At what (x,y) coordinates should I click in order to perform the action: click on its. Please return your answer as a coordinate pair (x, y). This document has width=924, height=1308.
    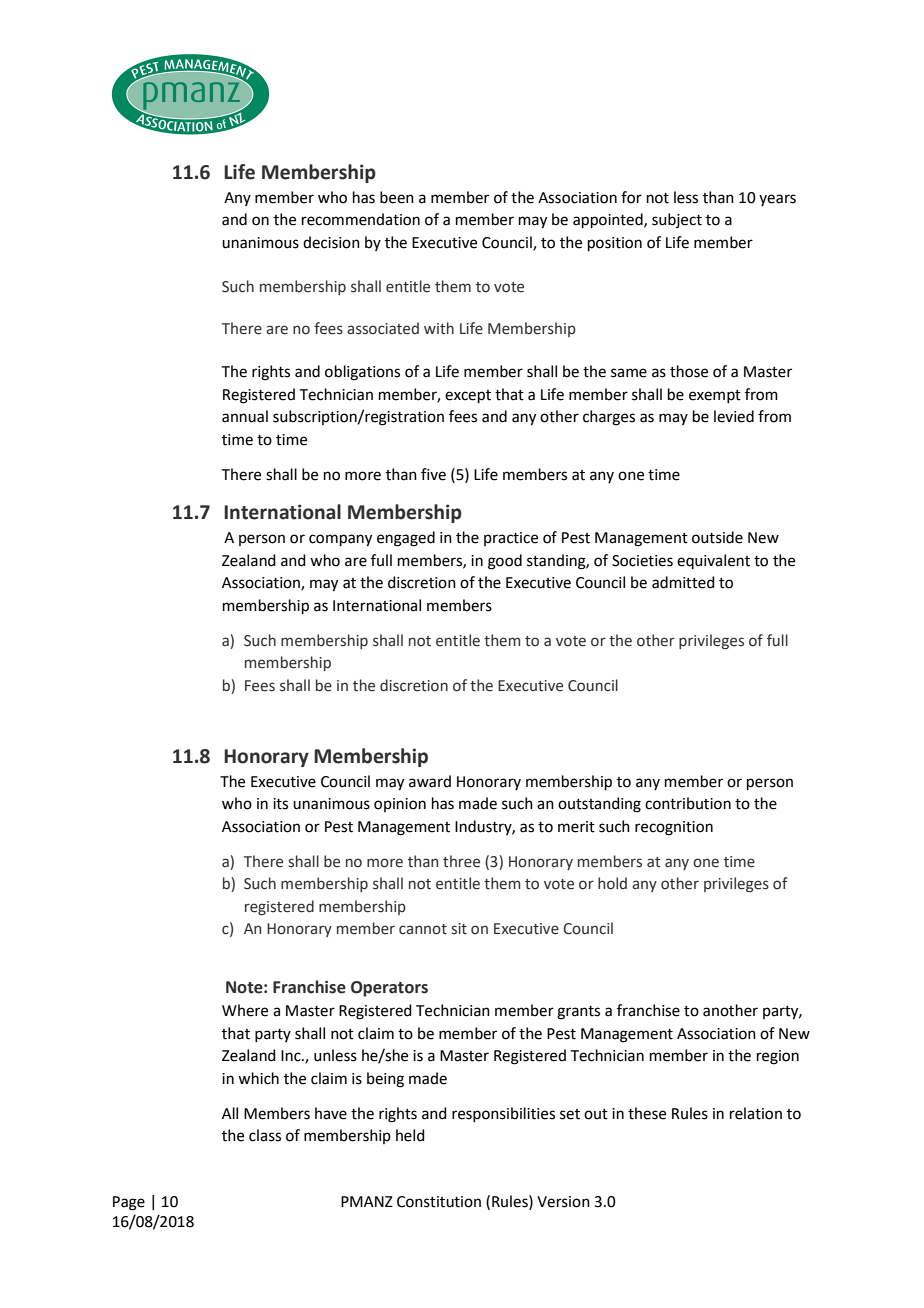
    Looking at the image, I should click on (280, 804).
